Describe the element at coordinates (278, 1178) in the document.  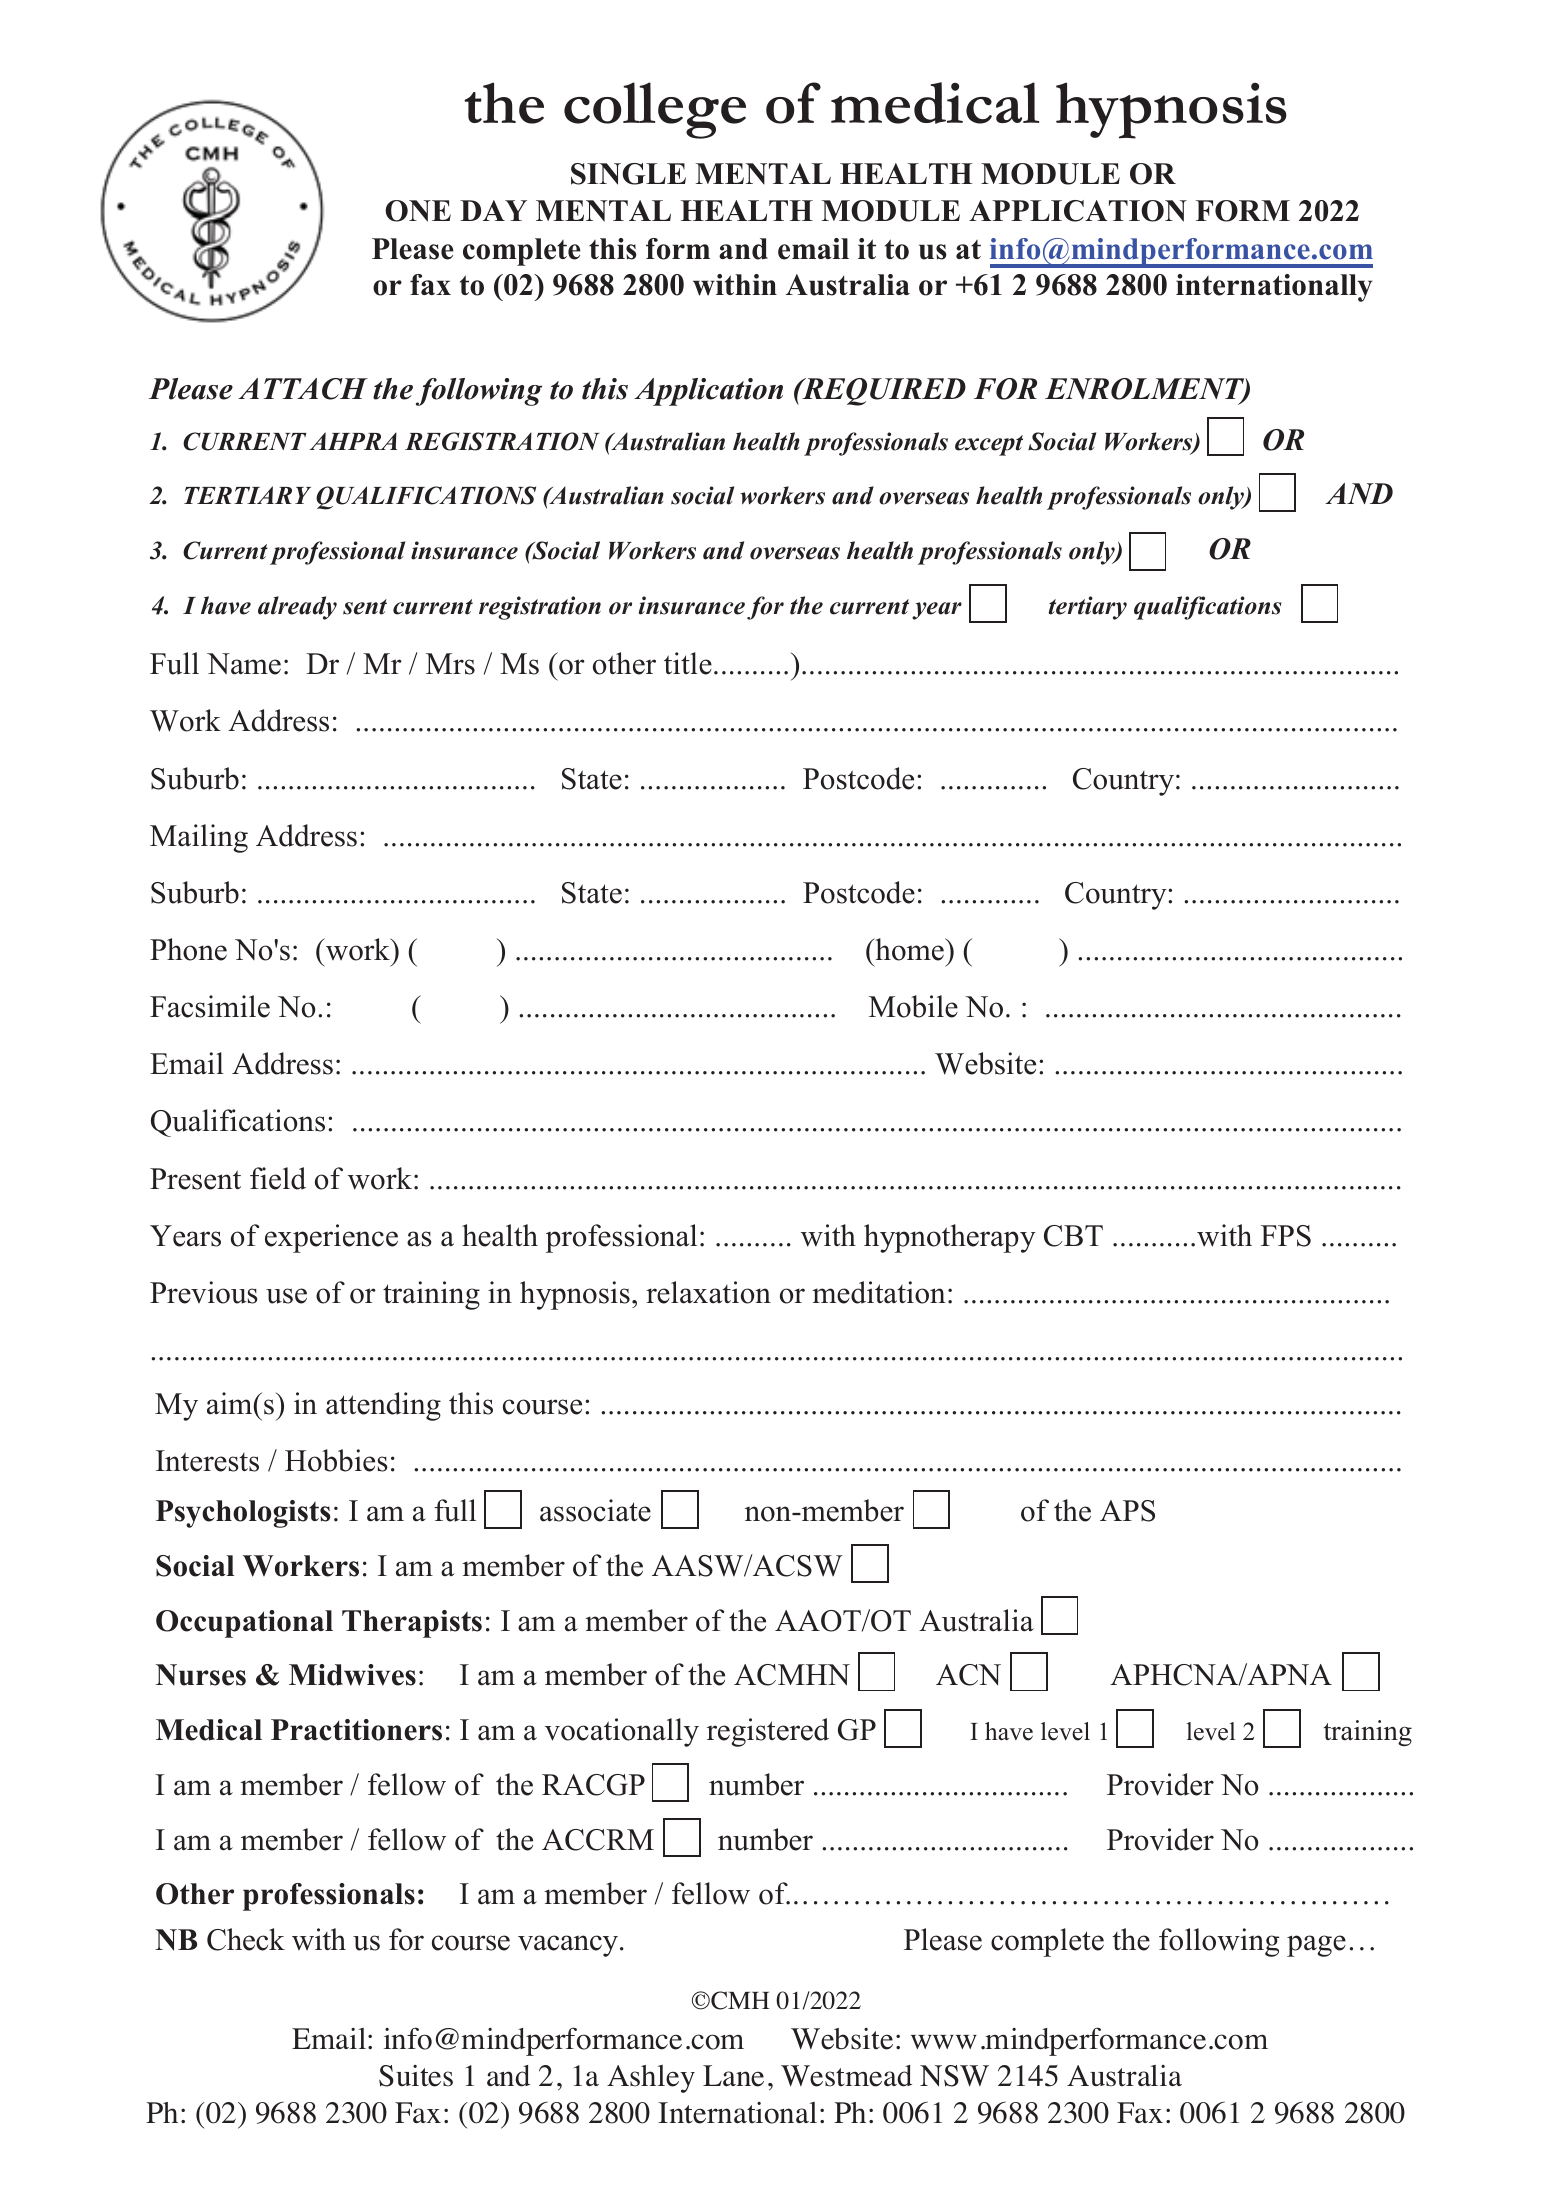
I see `field` at that location.
